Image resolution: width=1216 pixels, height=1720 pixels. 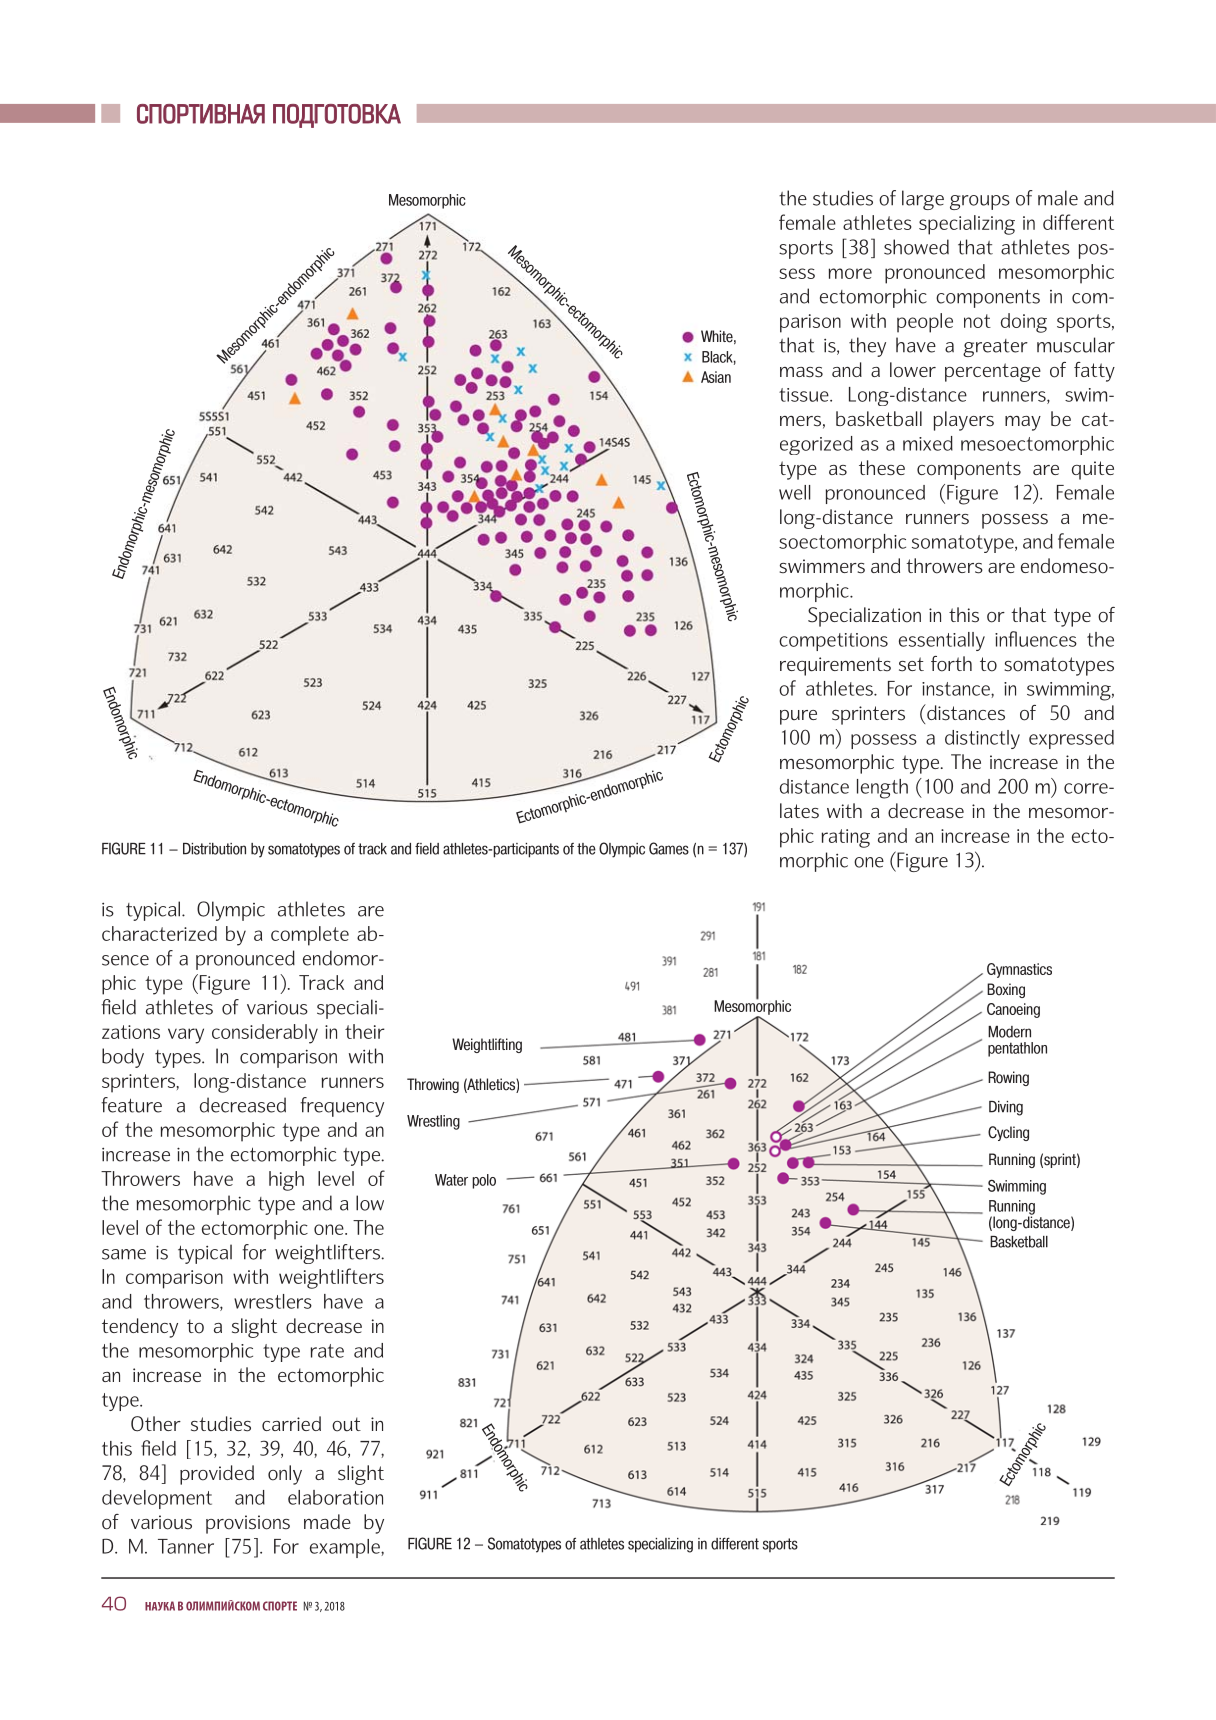 I want to click on Diving, so click(x=1006, y=1108).
